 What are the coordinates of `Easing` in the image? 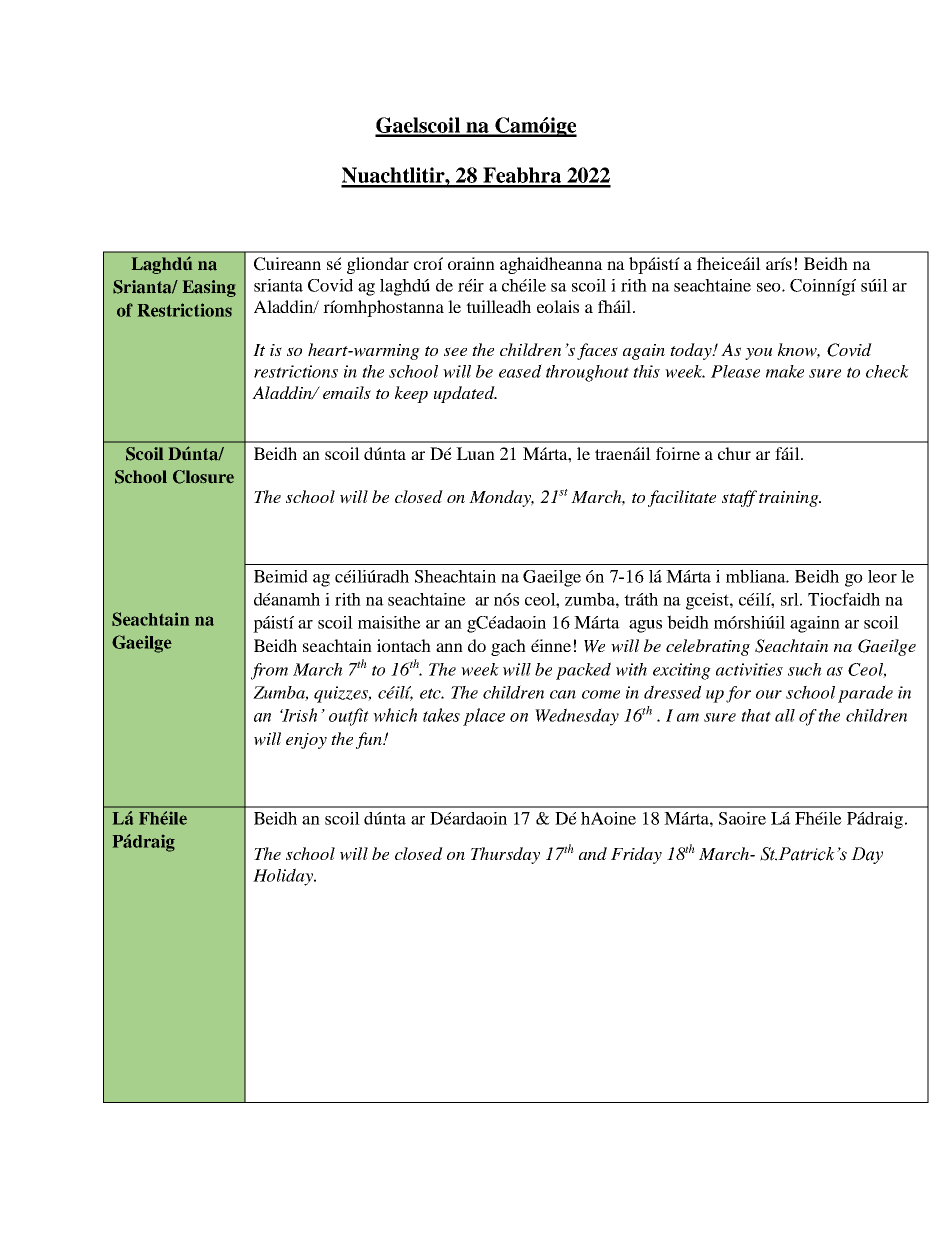 It's located at (209, 288).
